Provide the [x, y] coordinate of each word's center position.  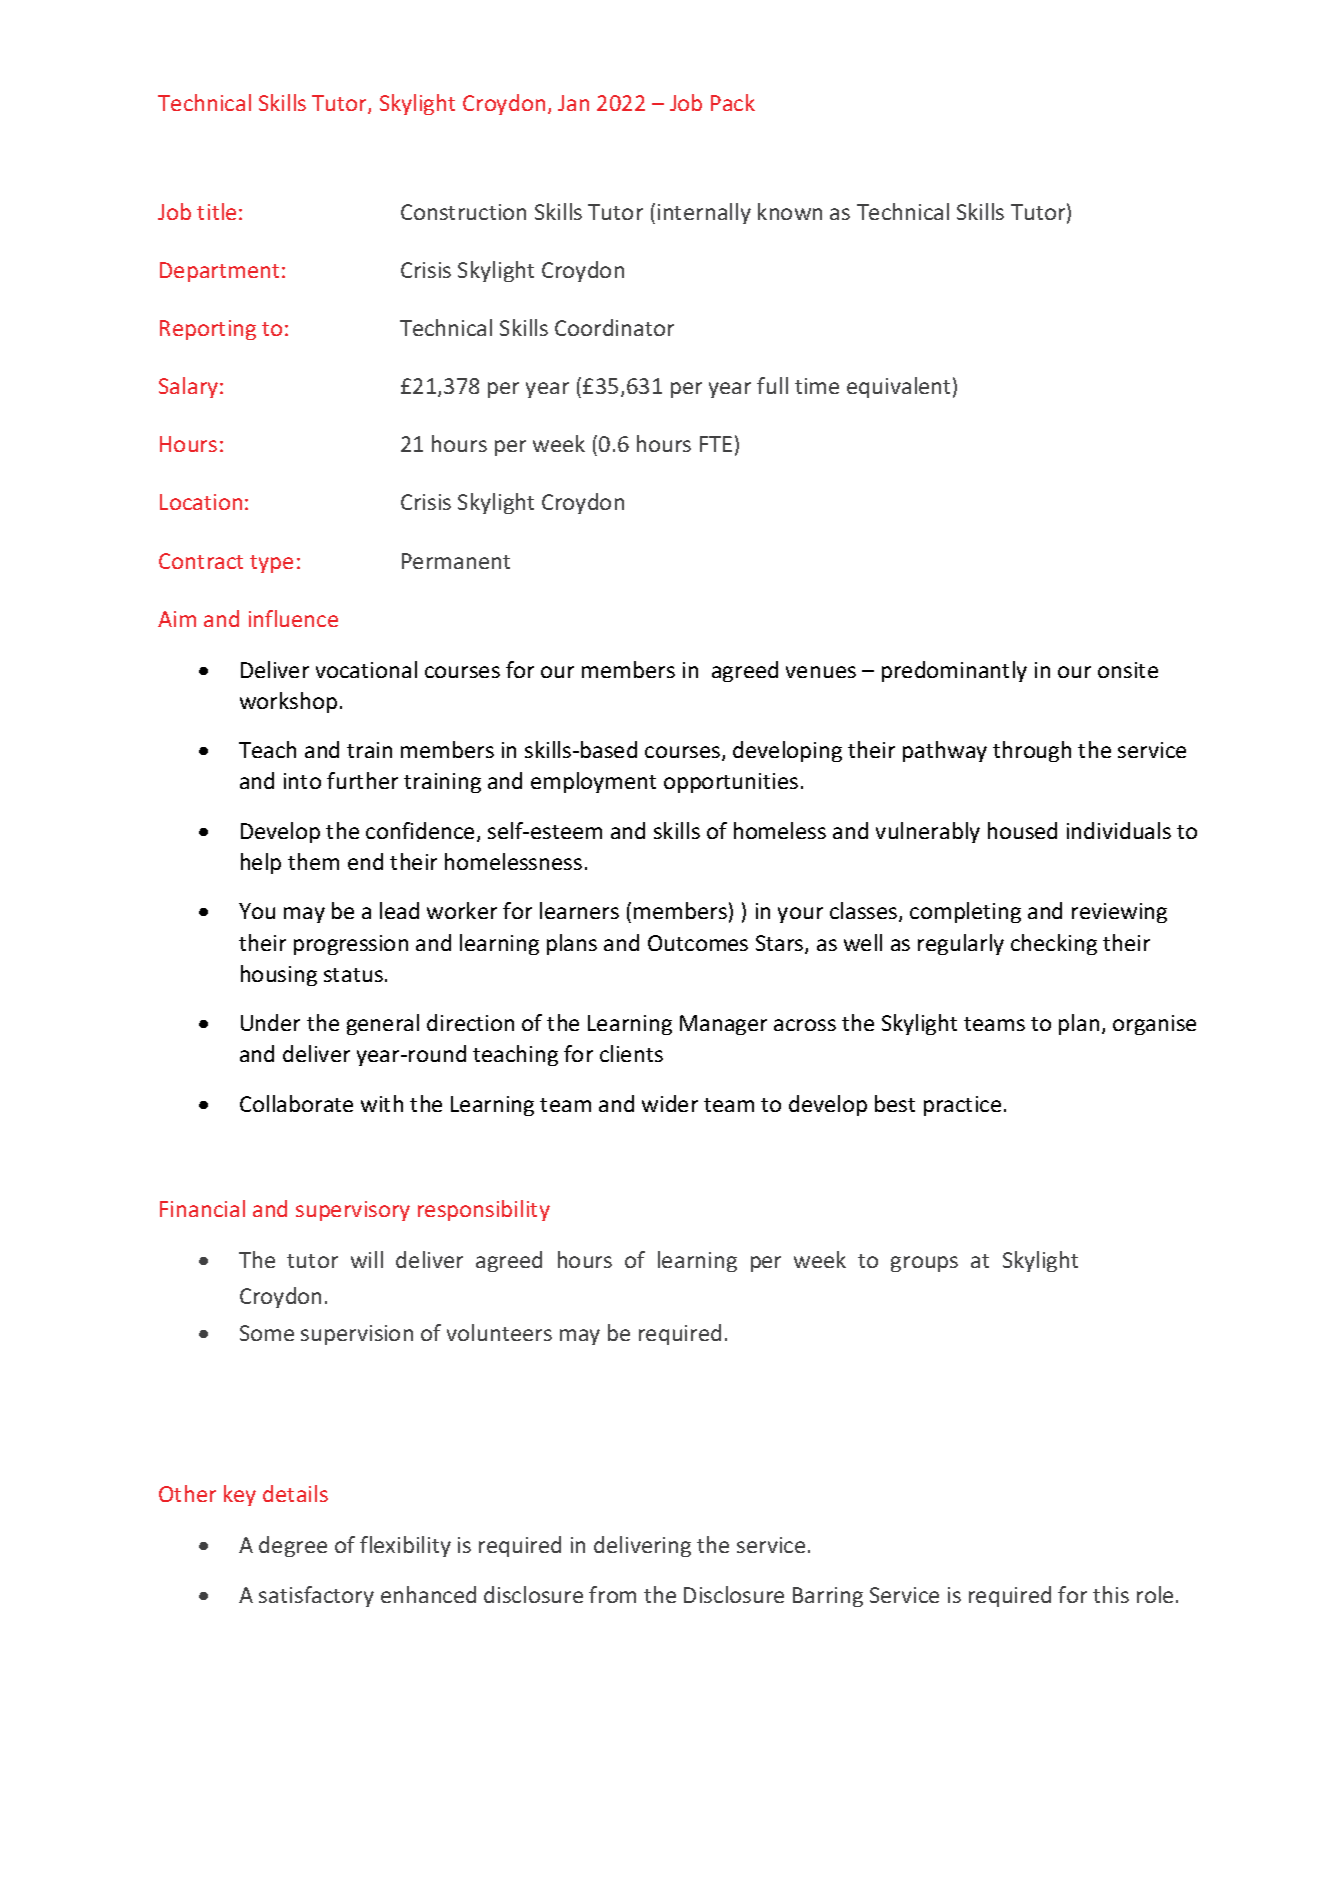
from [612, 1594]
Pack [733, 102]
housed [1022, 830]
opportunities [731, 783]
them [313, 861]
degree [293, 1546]
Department [219, 272]
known [790, 211]
